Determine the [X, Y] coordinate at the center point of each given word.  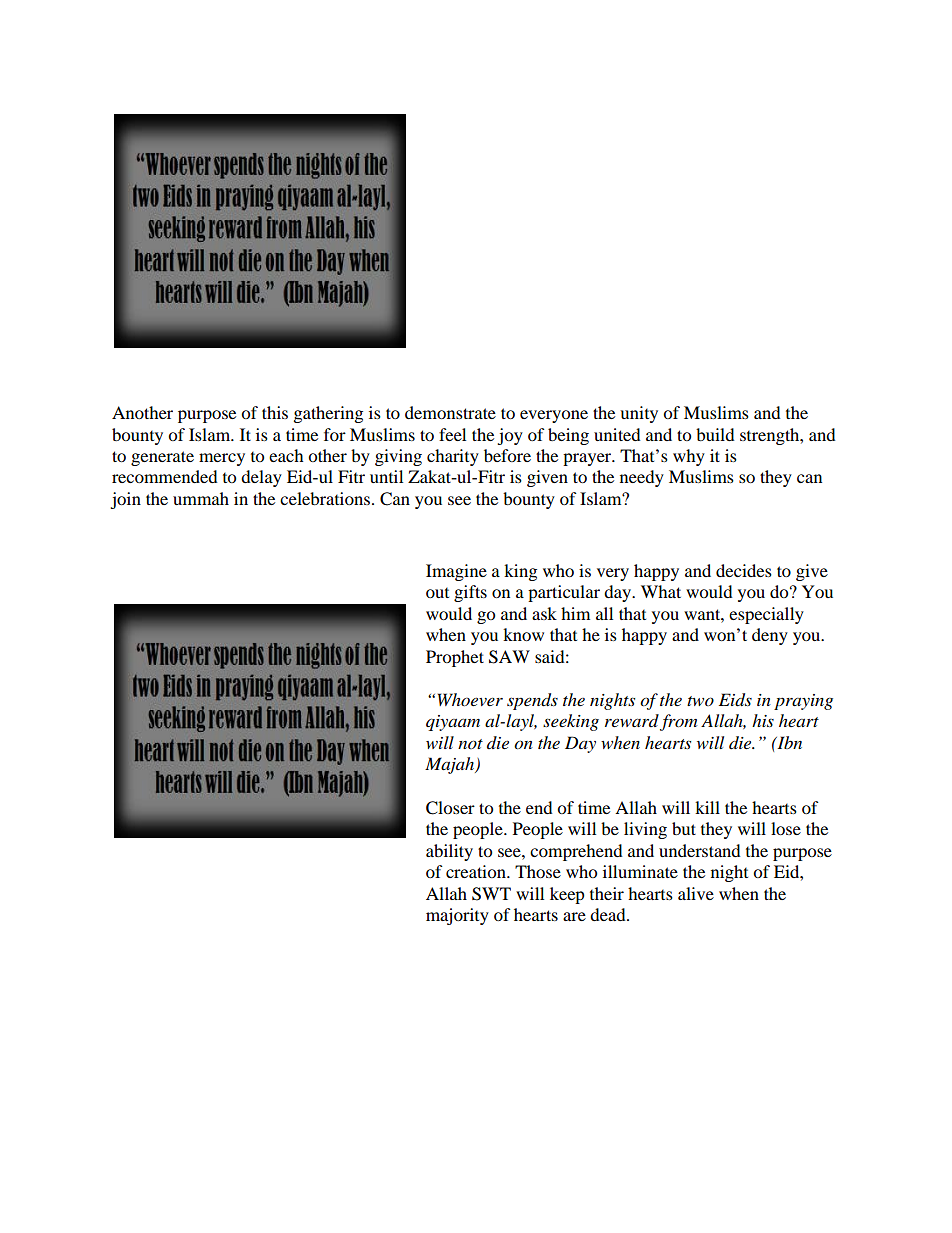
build [715, 434]
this [275, 412]
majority [457, 916]
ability [449, 852]
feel [452, 434]
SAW [509, 657]
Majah [451, 765]
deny [770, 636]
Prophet [455, 658]
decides [744, 570]
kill [707, 807]
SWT [491, 894]
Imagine [456, 572]
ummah [201, 498]
